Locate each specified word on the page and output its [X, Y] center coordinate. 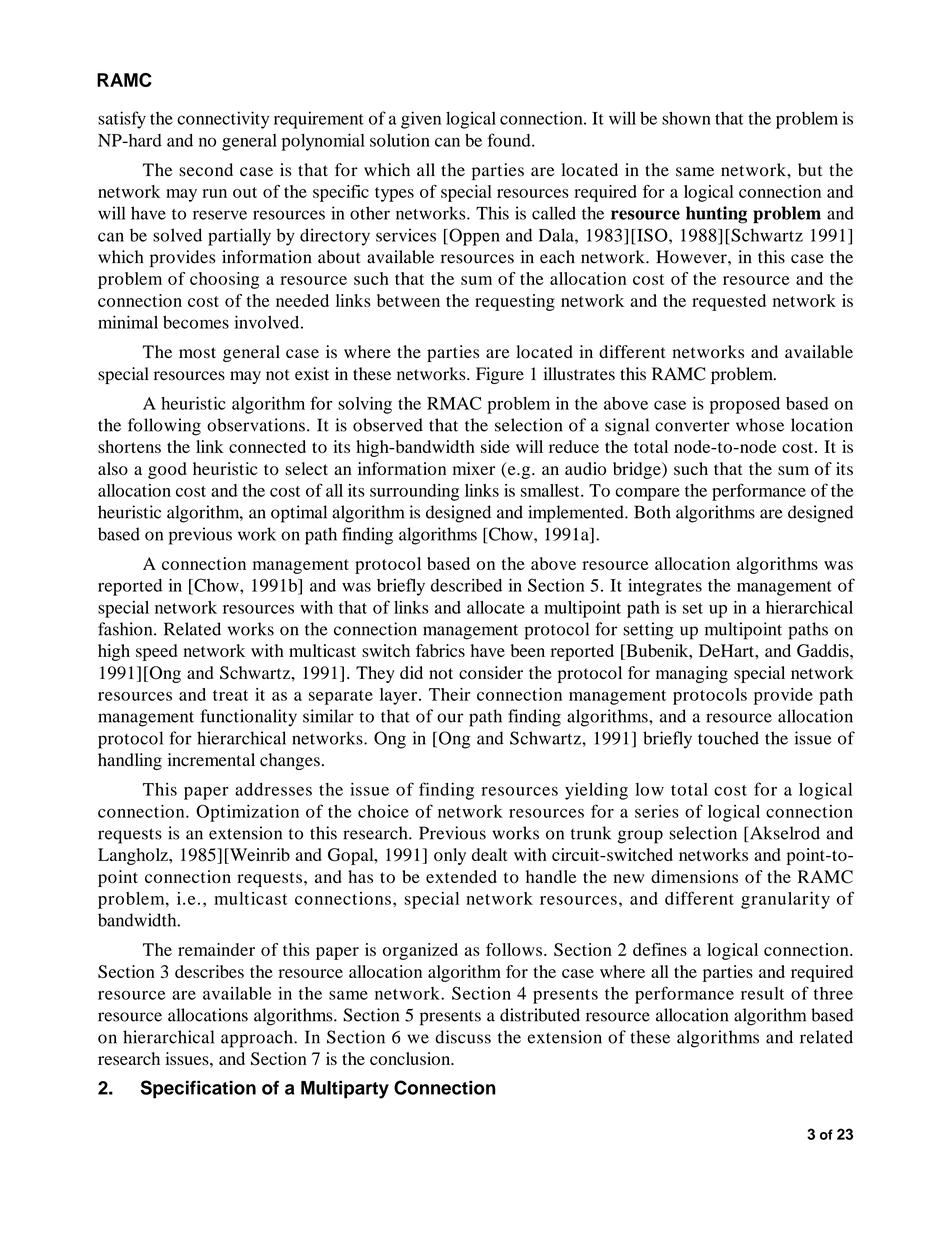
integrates [665, 587]
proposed [745, 405]
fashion [126, 629]
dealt [490, 854]
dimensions [694, 877]
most [197, 353]
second [206, 170]
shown [686, 118]
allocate [496, 607]
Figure [500, 375]
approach [258, 1039]
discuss [463, 1037]
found [510, 140]
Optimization [247, 813]
